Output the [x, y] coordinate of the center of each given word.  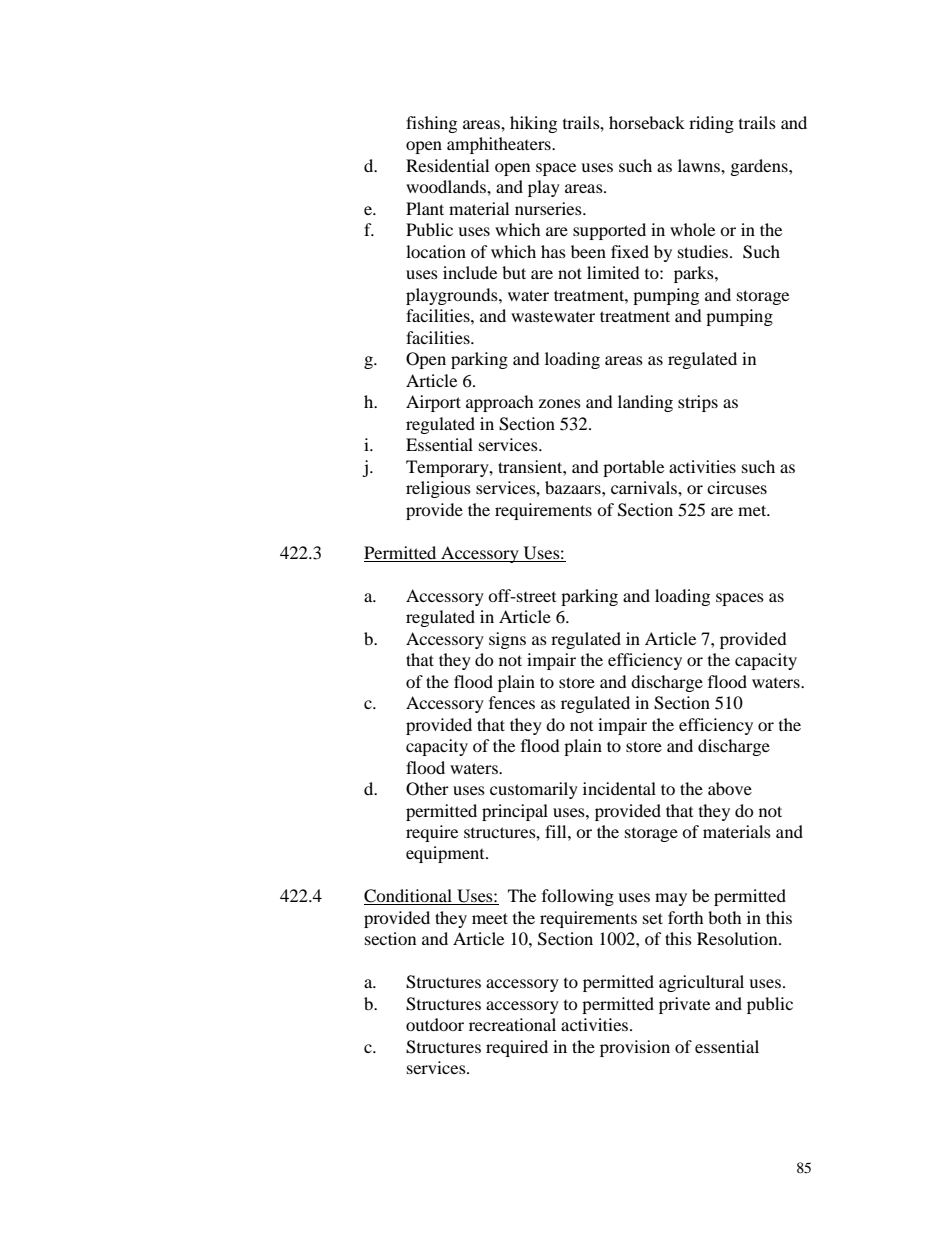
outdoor [435, 1024]
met [753, 510]
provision [635, 1048]
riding [711, 124]
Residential [447, 165]
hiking [533, 124]
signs [507, 640]
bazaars [574, 487]
